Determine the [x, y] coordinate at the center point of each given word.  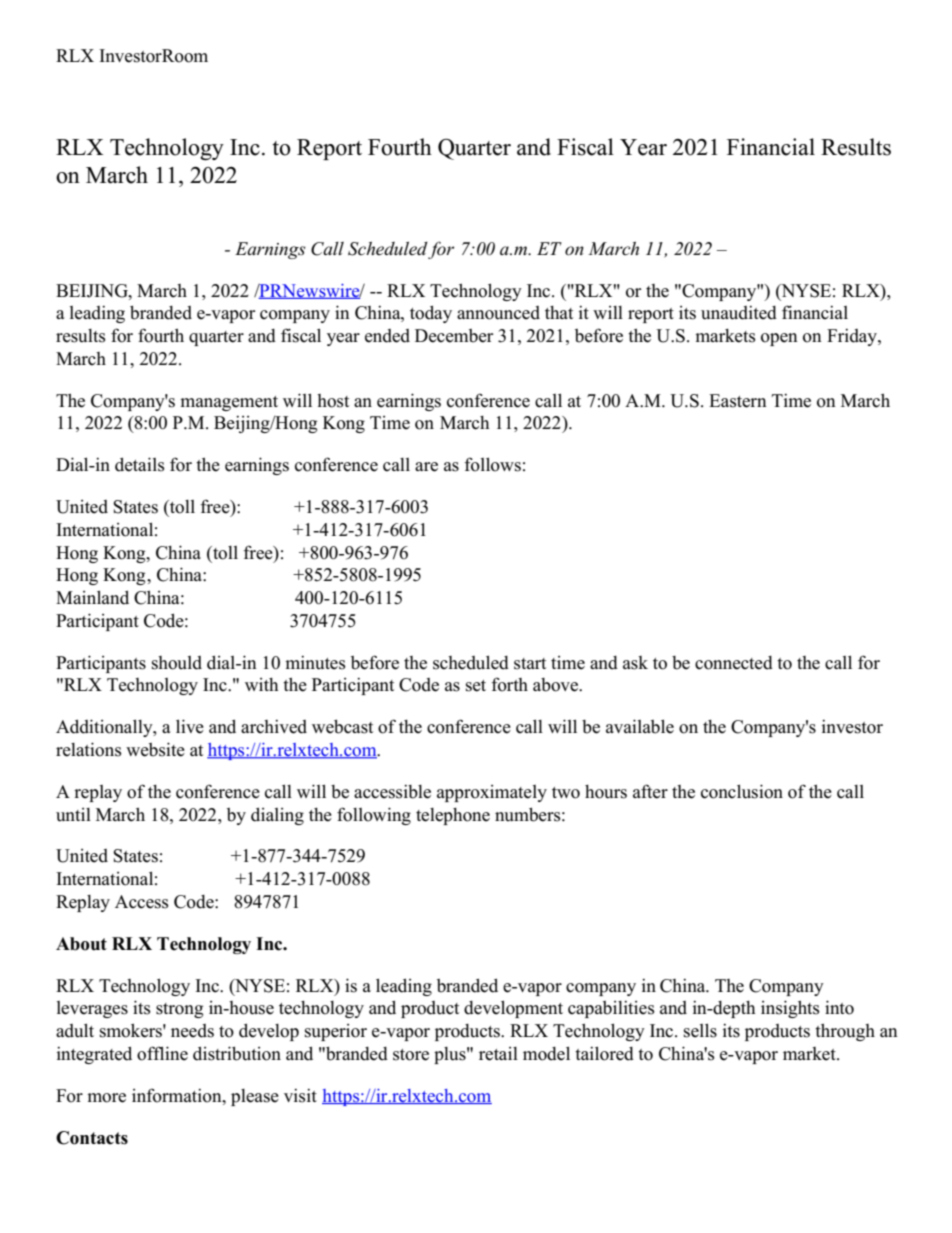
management [229, 403]
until [73, 815]
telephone [453, 816]
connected [734, 663]
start [530, 664]
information [178, 1095]
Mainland [92, 597]
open [779, 339]
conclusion [742, 791]
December [454, 336]
